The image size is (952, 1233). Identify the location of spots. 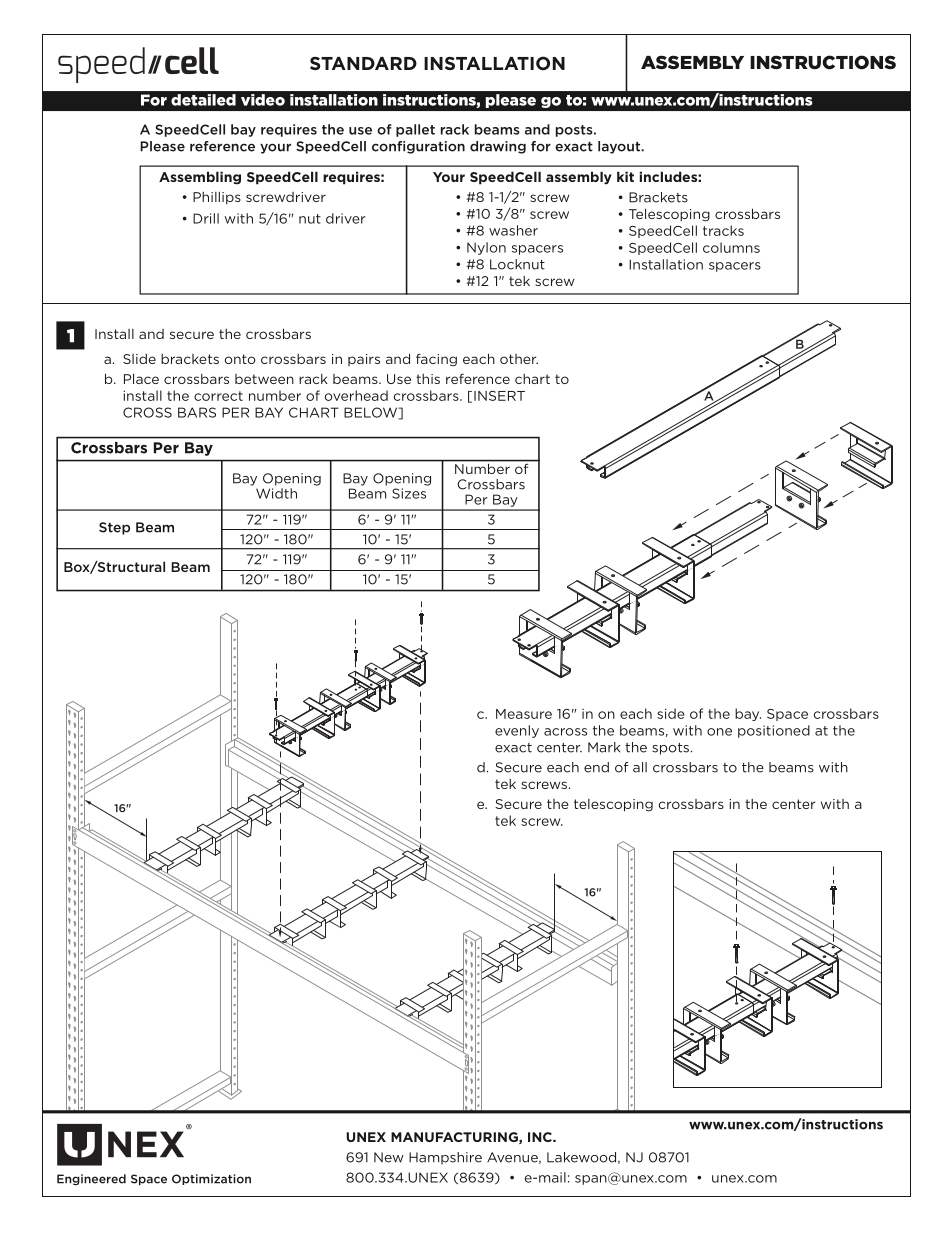
(670, 749).
